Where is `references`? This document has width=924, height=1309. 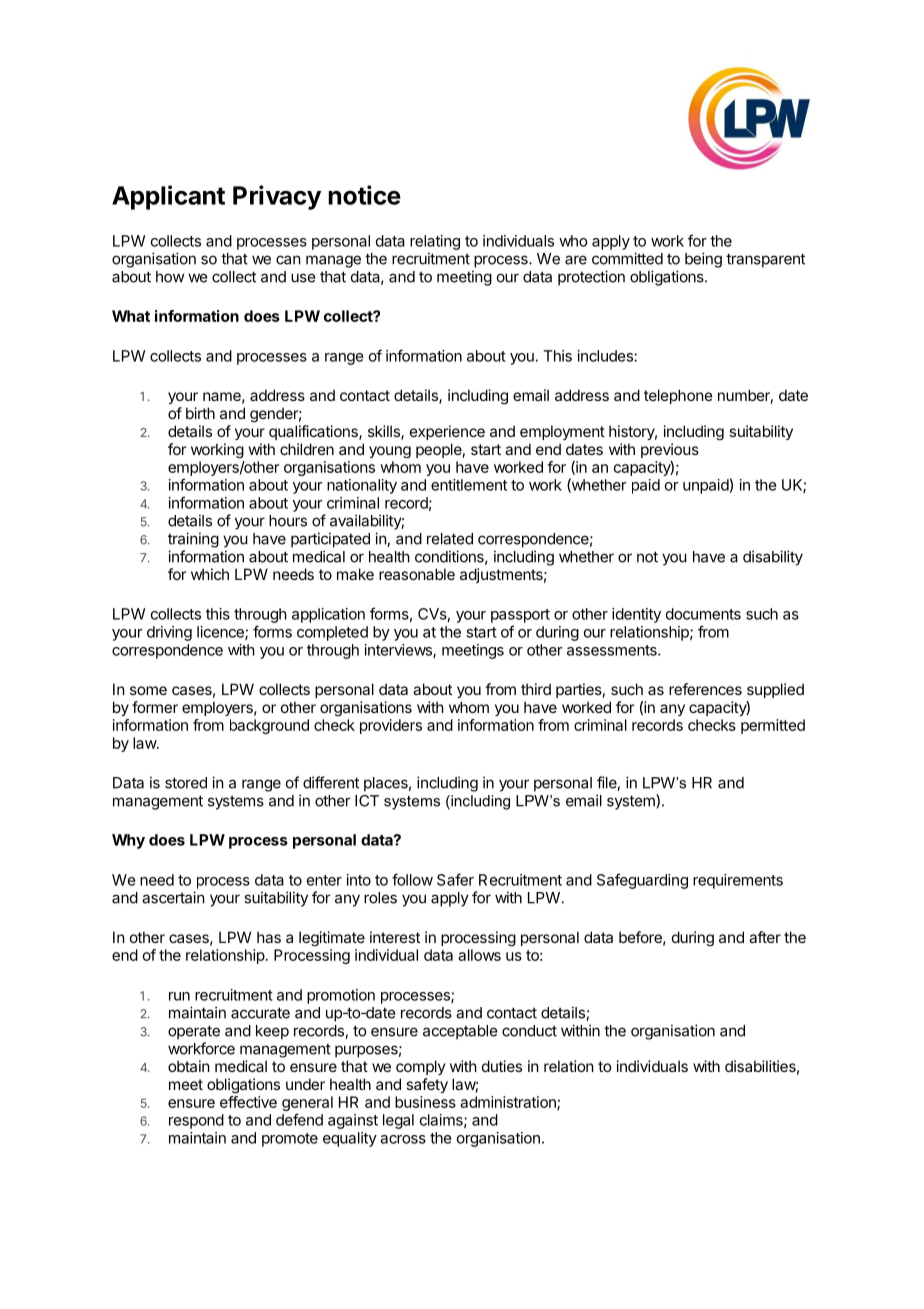 references is located at coordinates (705, 689).
